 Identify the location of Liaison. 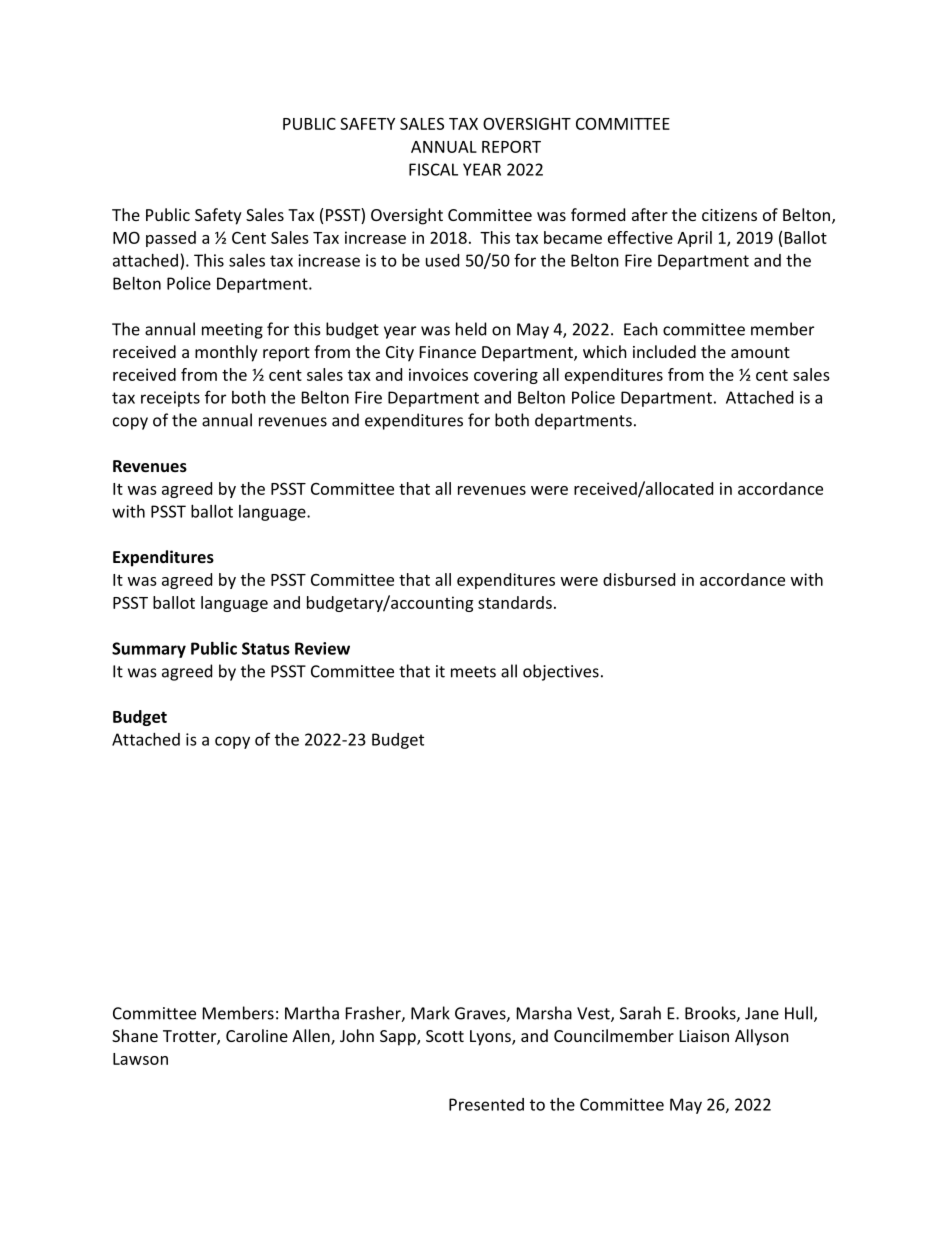
(704, 1036).
